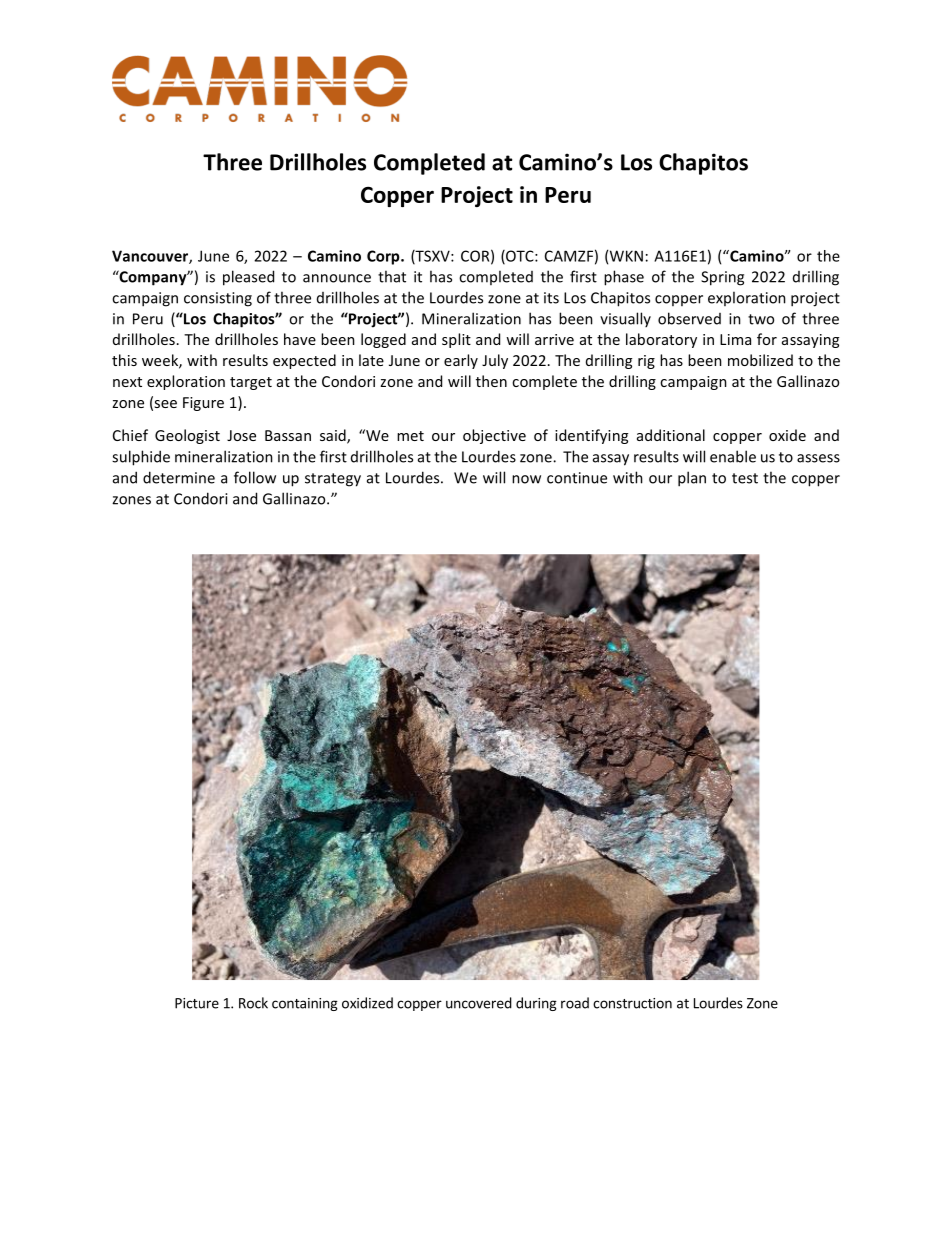 The image size is (952, 1233). Describe the element at coordinates (536, 1004) in the document. I see `during` at that location.
